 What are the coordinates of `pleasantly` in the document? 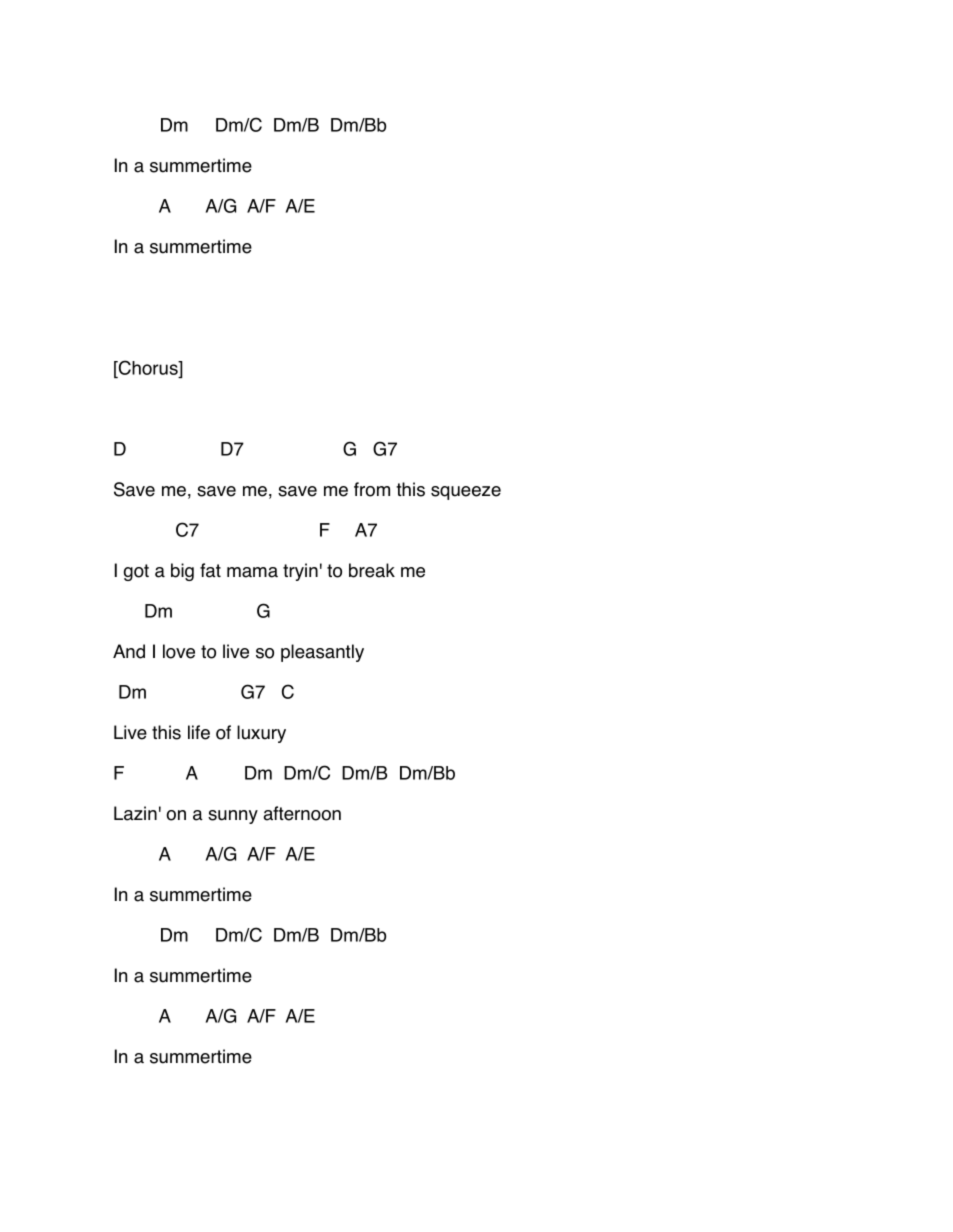 It's located at (322, 653).
